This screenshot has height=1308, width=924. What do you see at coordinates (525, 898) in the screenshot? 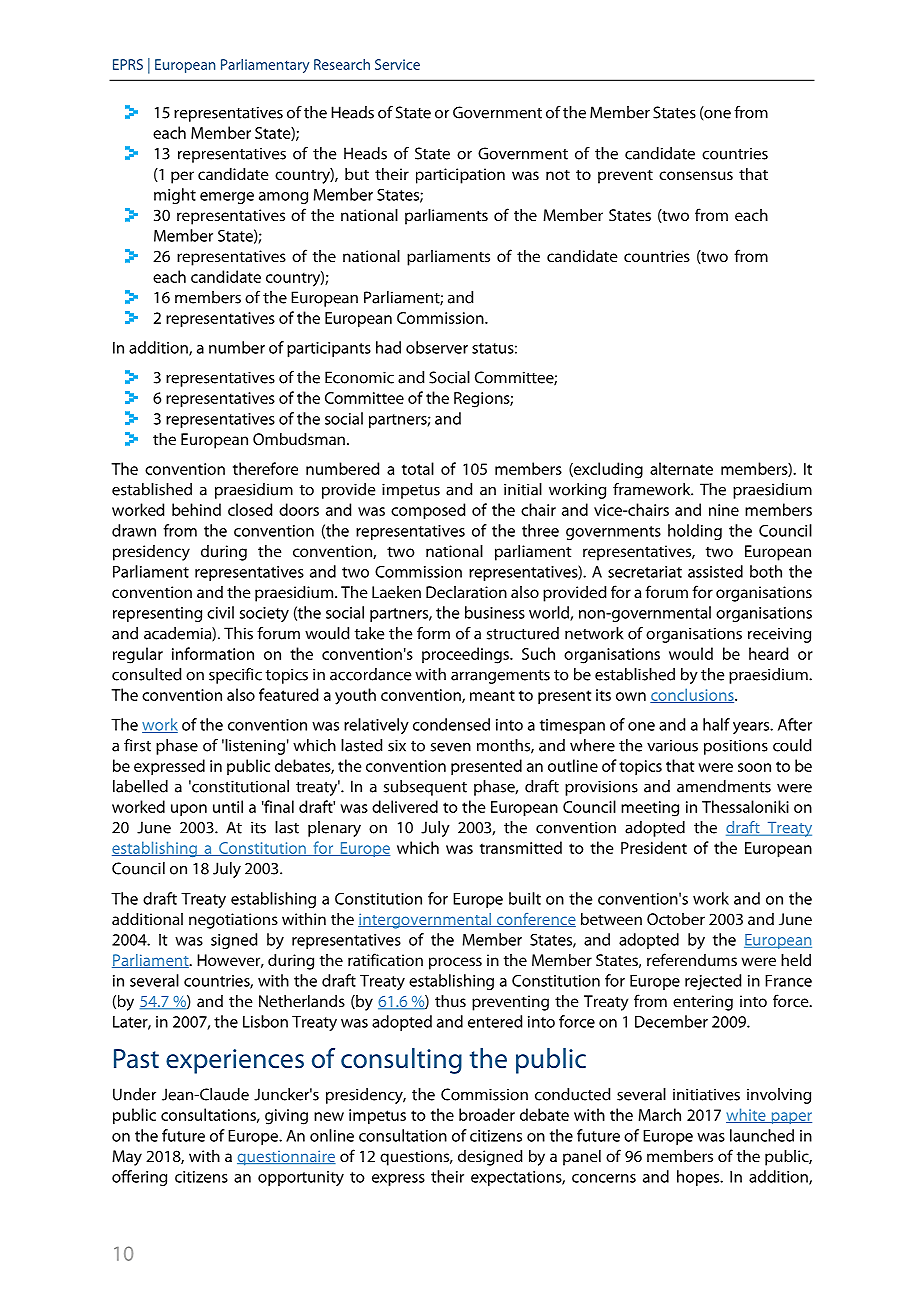
I see `built` at bounding box center [525, 898].
